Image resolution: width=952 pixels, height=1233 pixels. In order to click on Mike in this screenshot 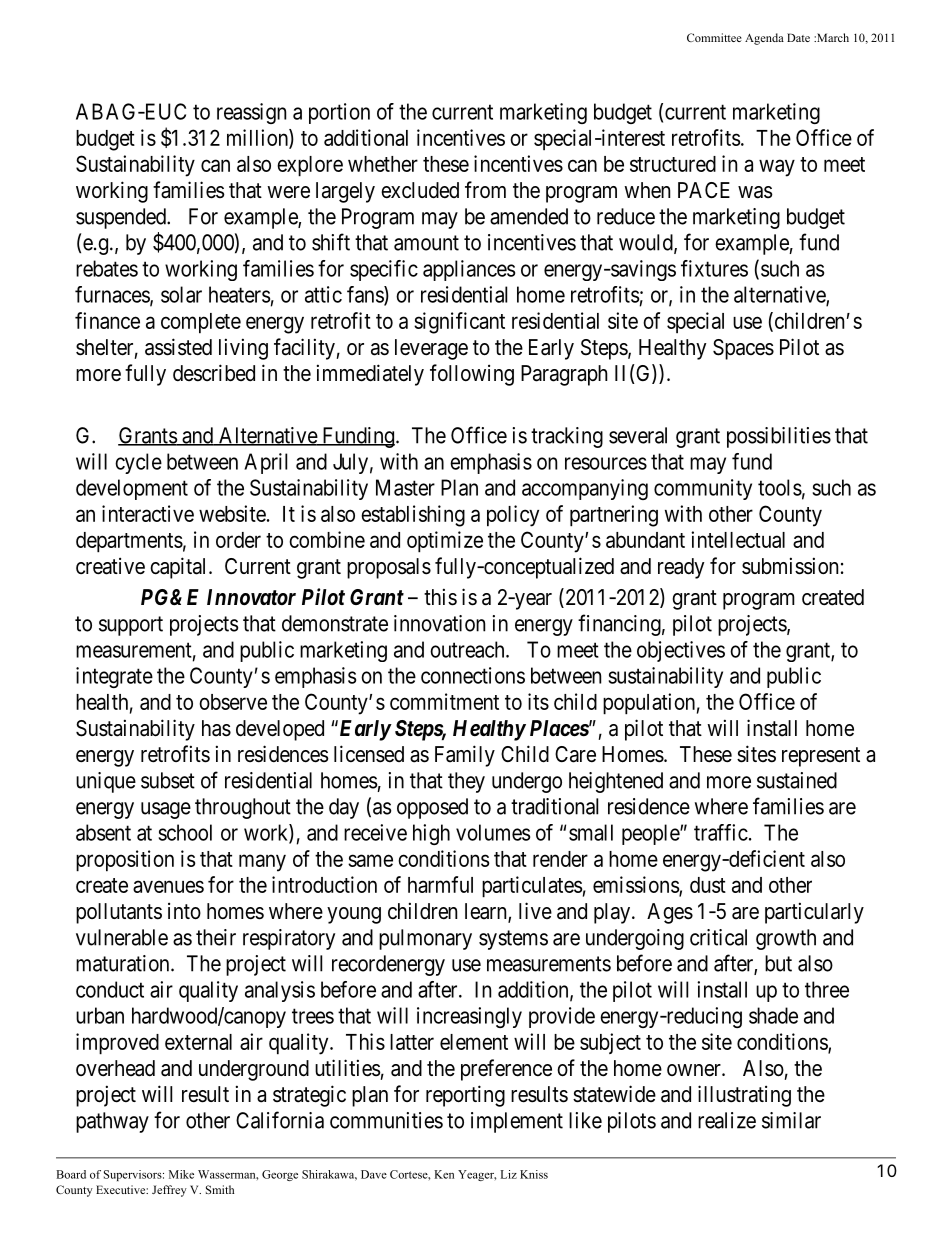, I will do `click(181, 1174)`.
